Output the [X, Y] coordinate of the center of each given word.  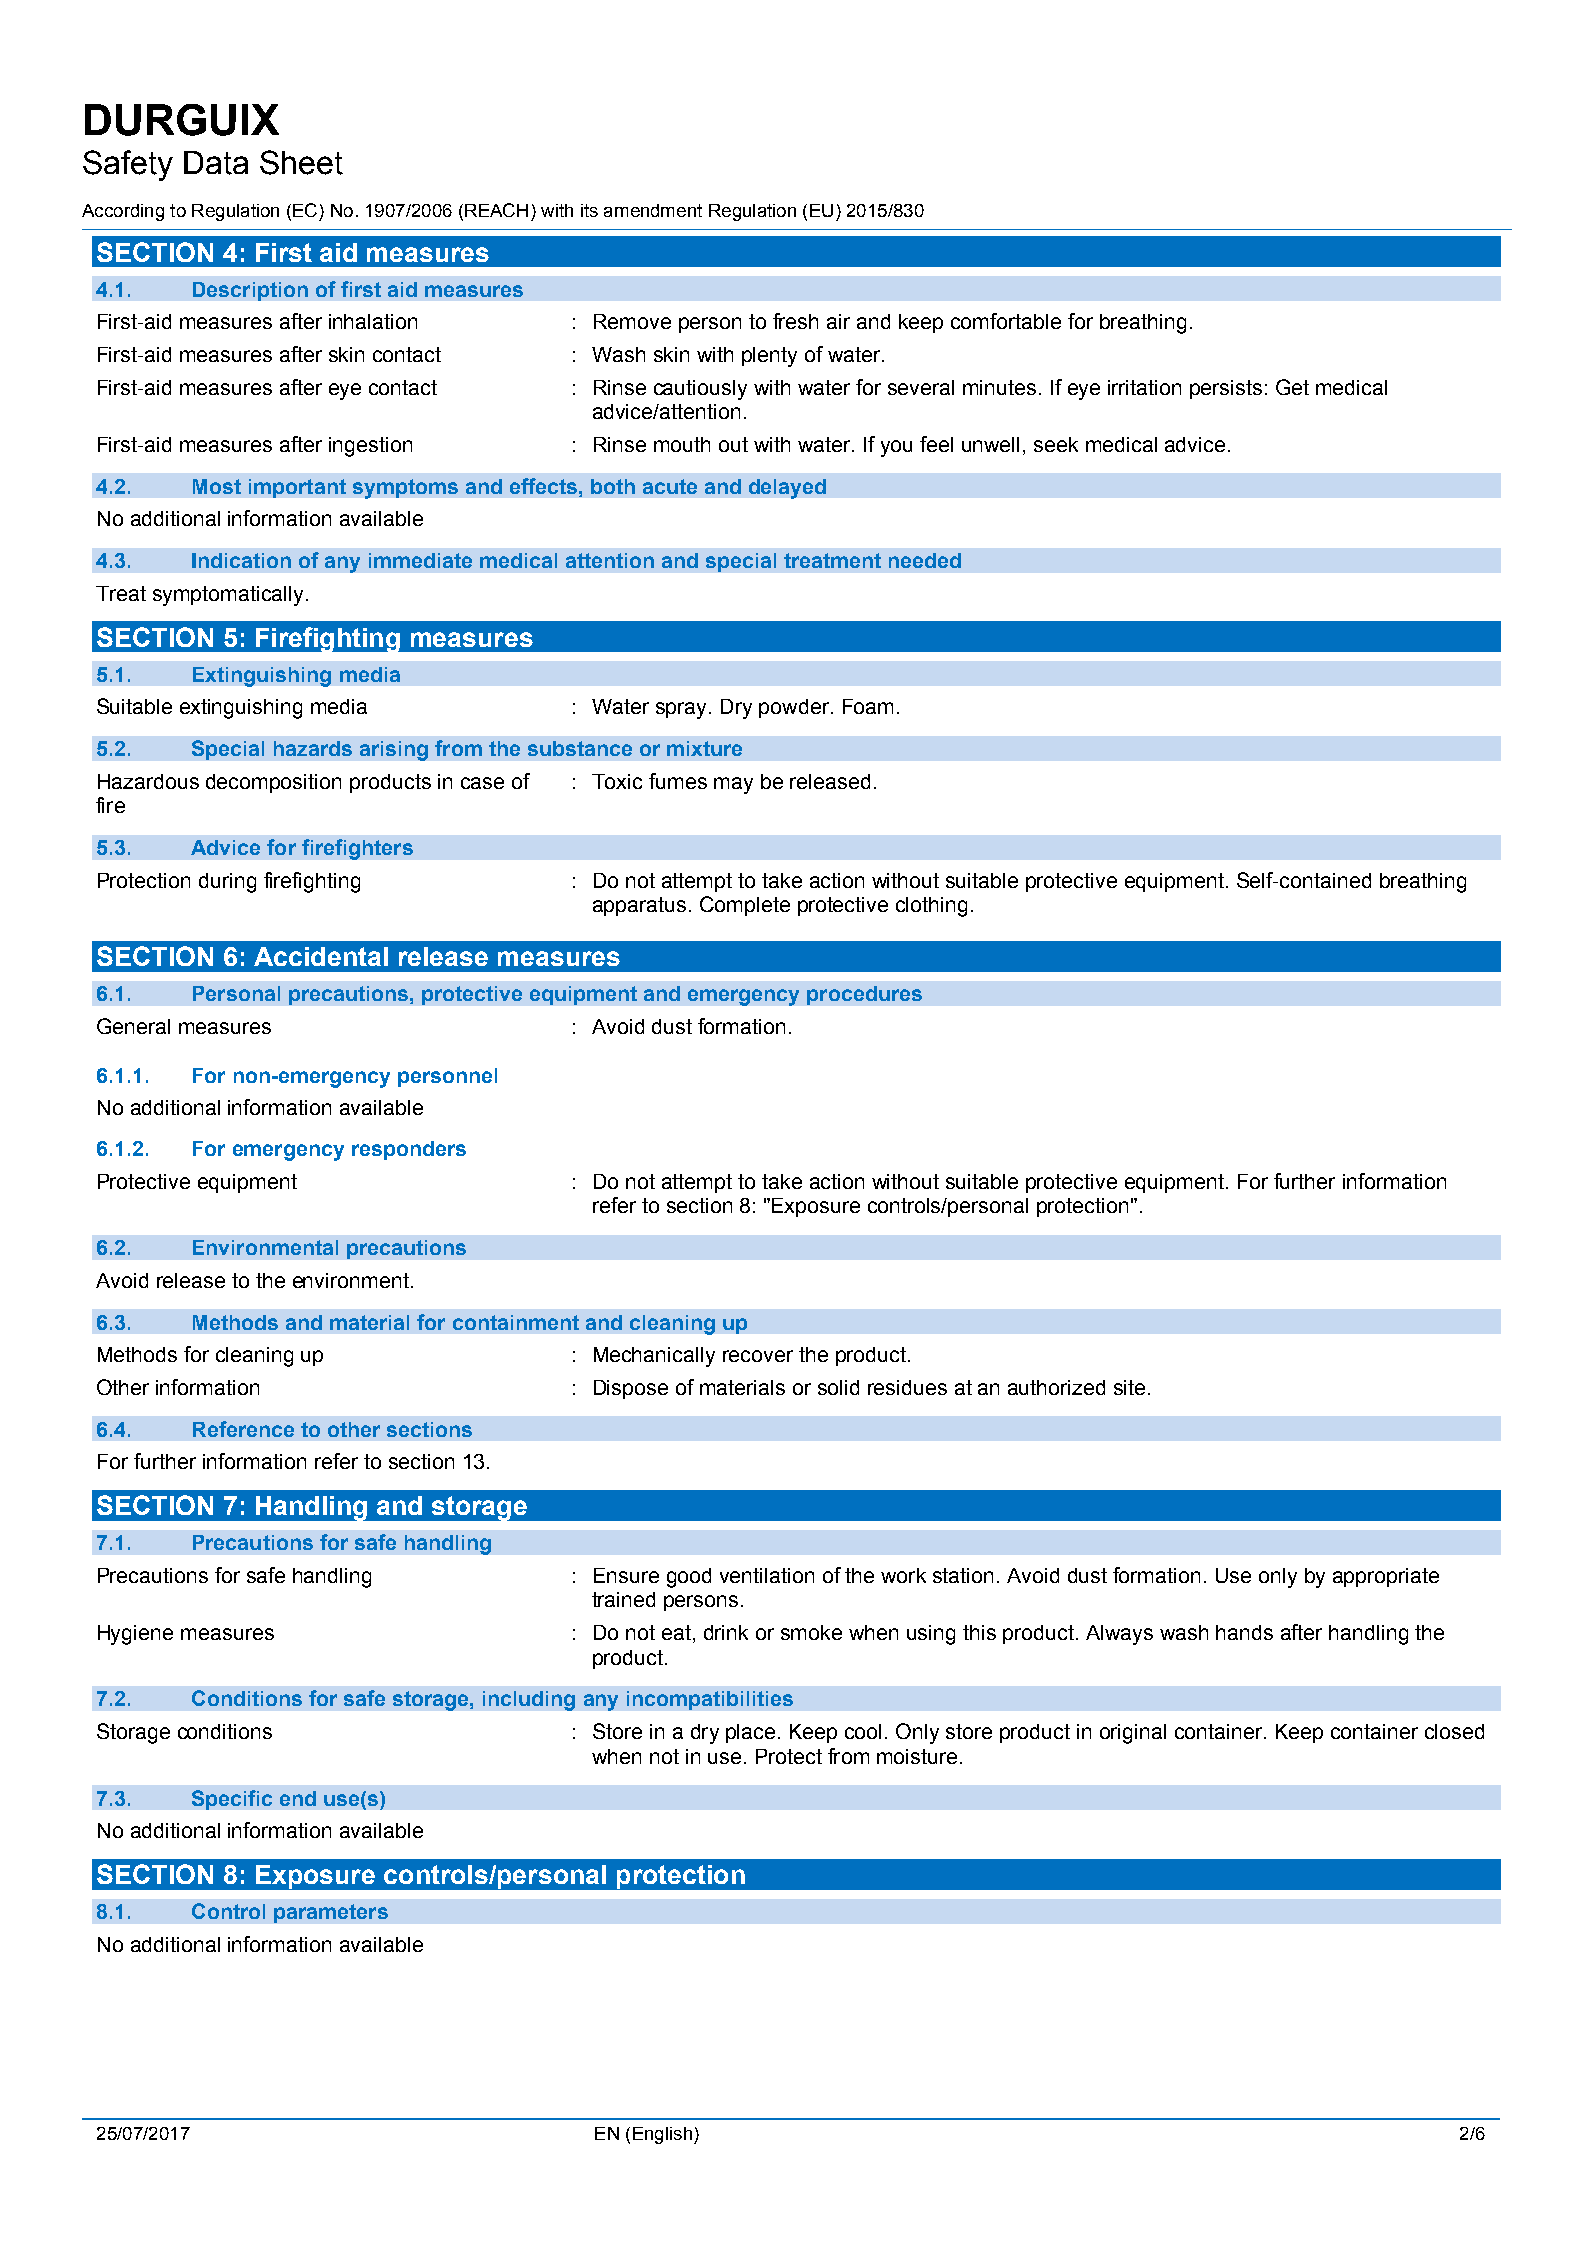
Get [1292, 387]
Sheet [301, 162]
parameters [331, 1913]
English [662, 2135]
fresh [795, 321]
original [1133, 1734]
